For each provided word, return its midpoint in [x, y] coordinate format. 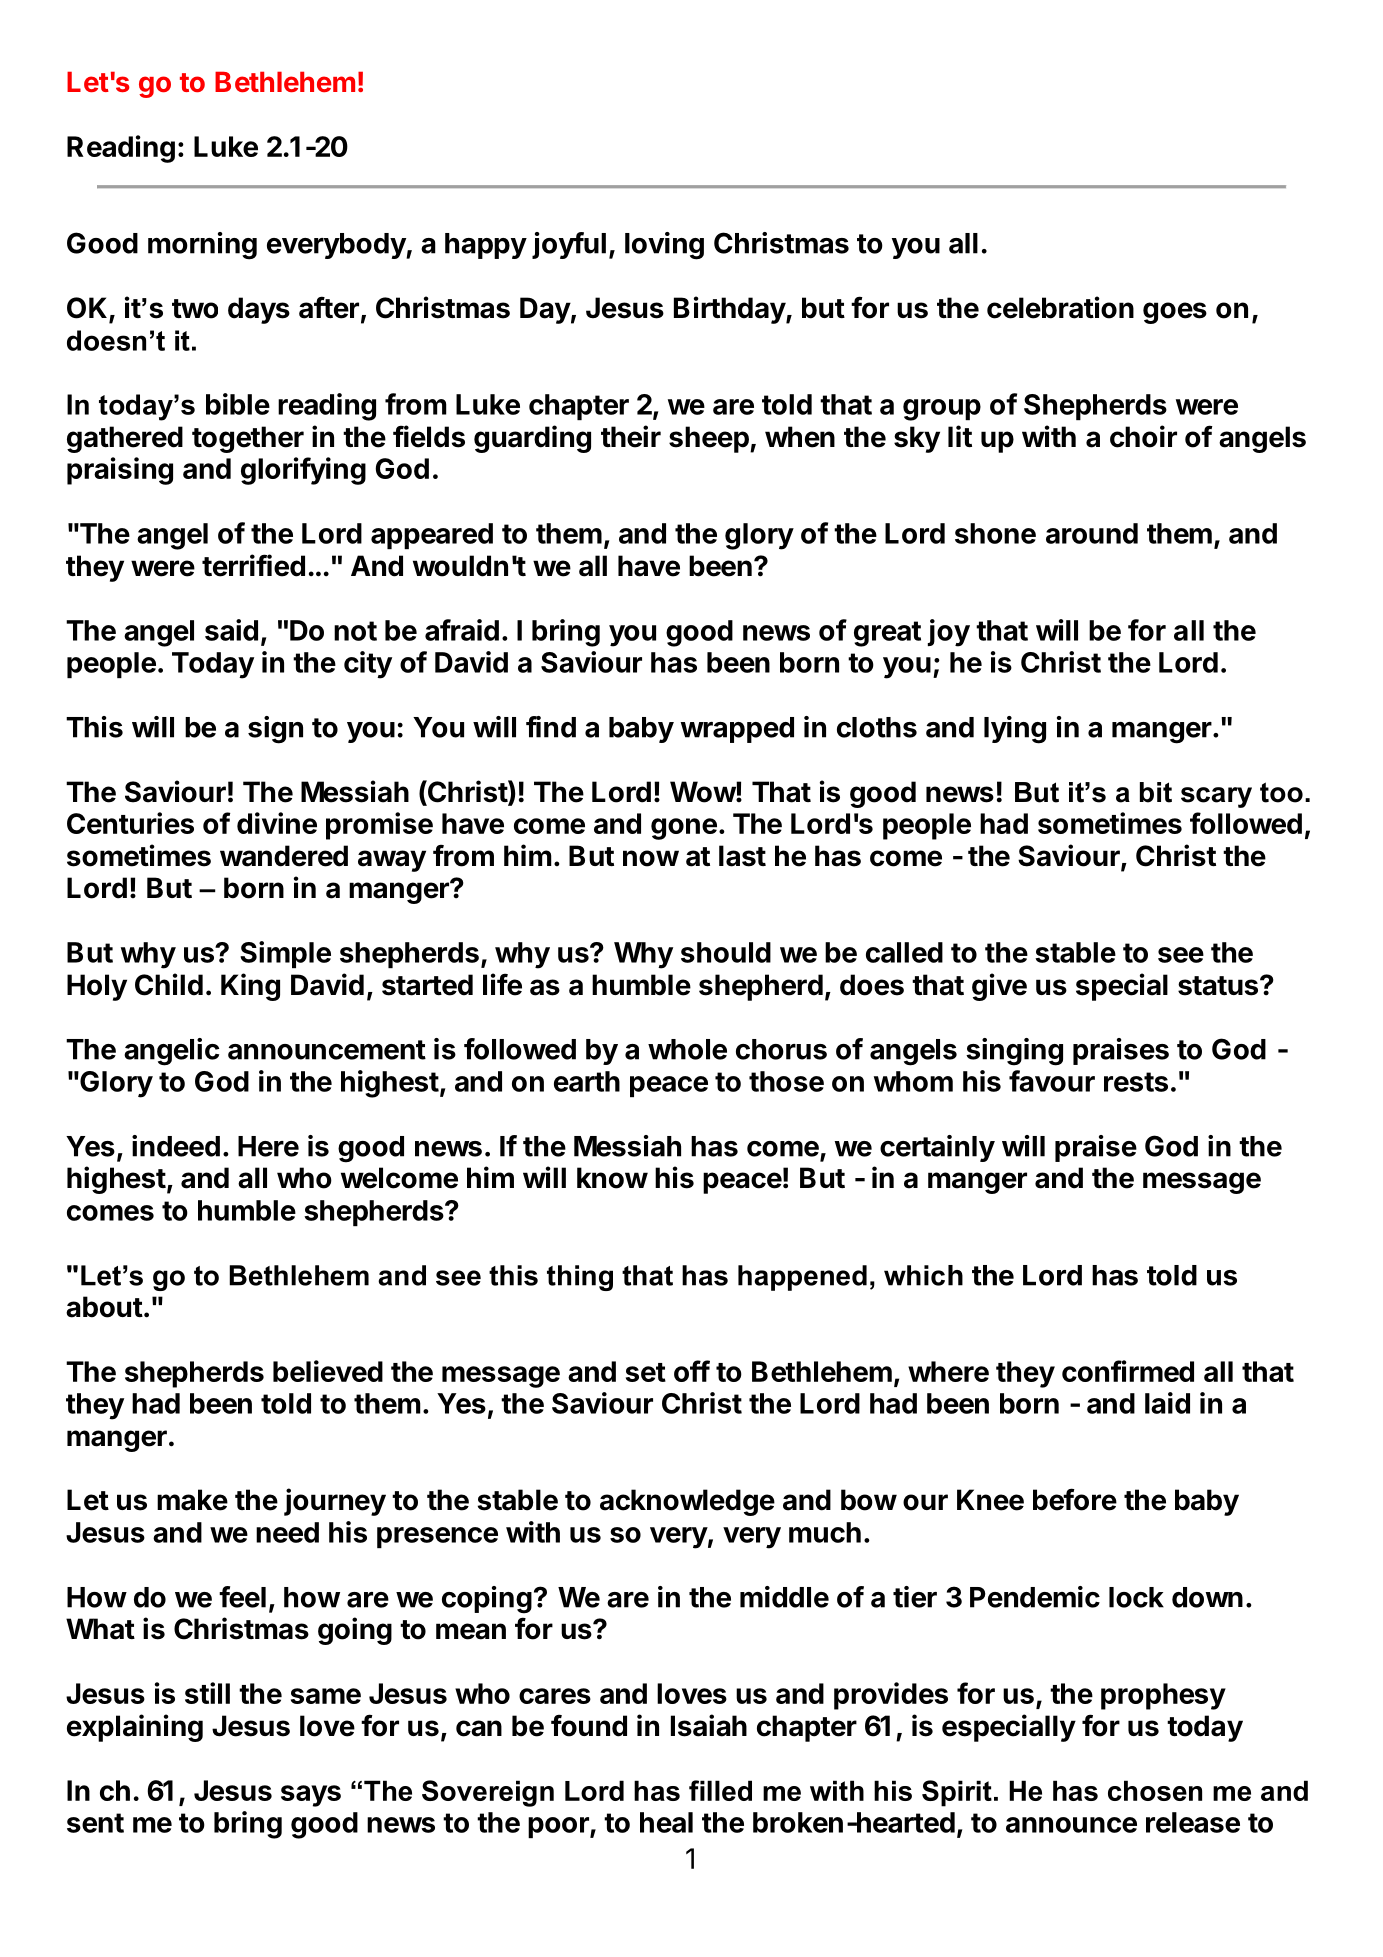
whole [687, 1049]
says [311, 1796]
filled [720, 1790]
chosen [1155, 1790]
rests [1136, 1082]
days [259, 310]
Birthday [730, 310]
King [250, 987]
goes [1175, 313]
